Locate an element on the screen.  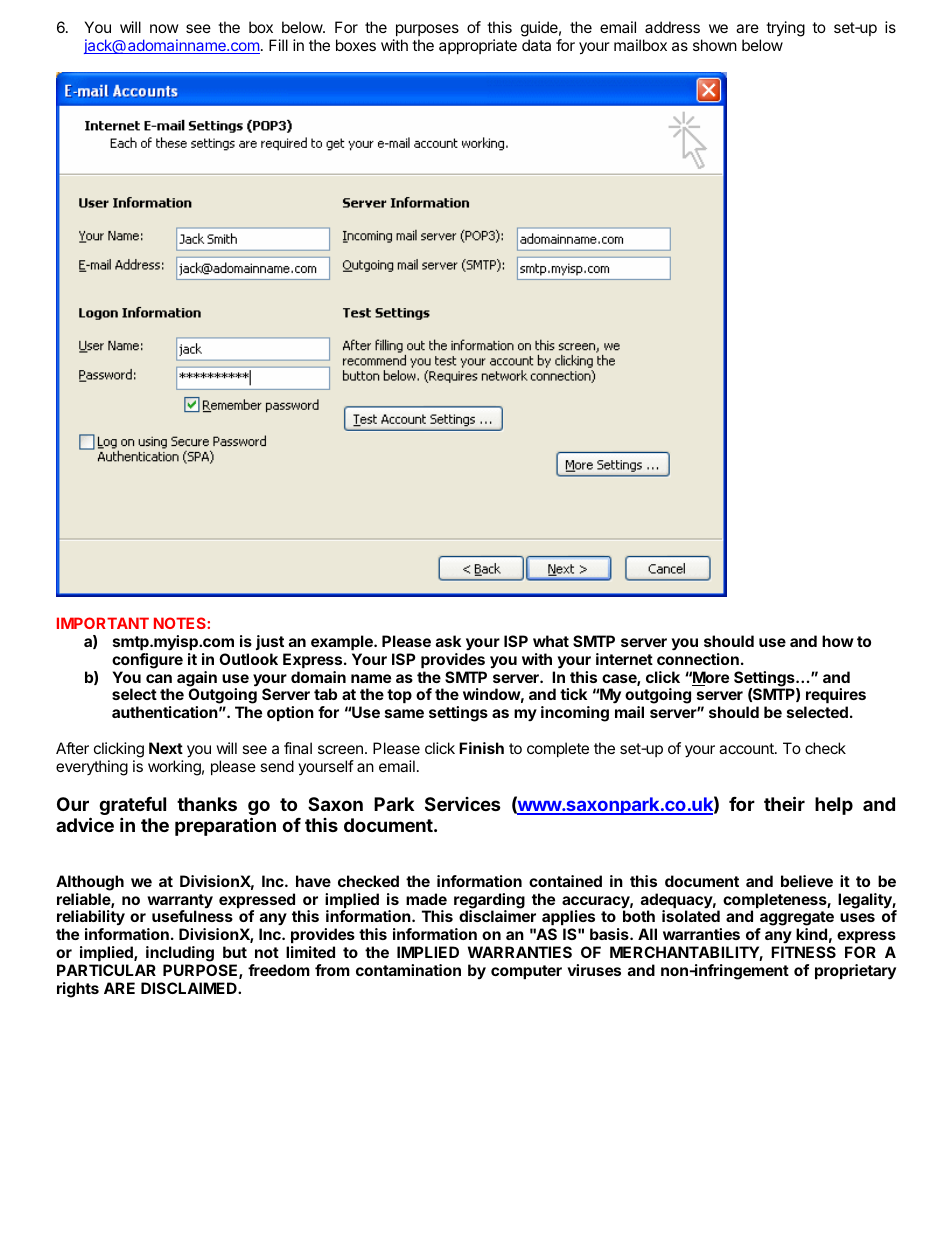
data is located at coordinates (536, 45).
